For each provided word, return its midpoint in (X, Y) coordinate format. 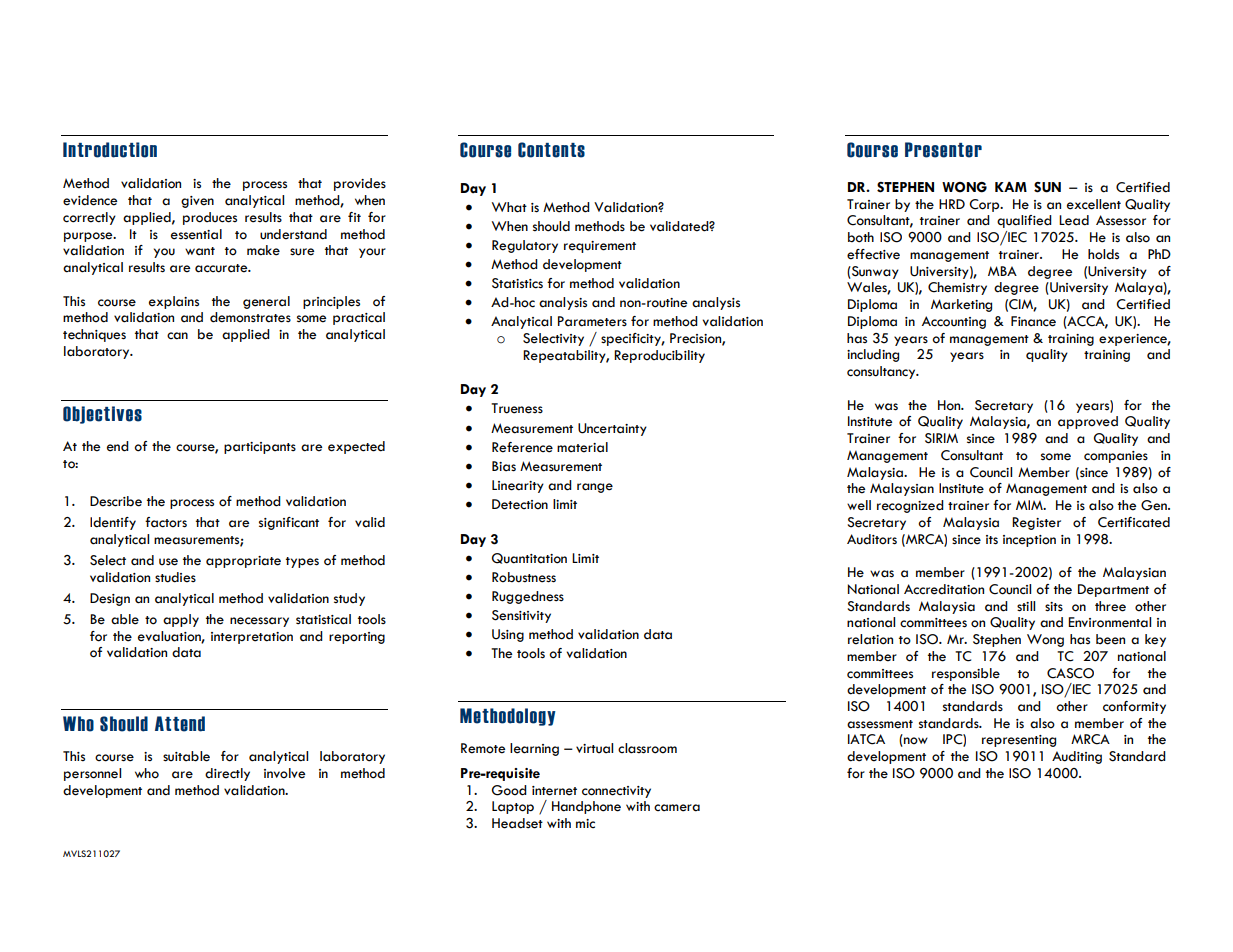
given (197, 202)
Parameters (592, 321)
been (1110, 639)
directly (227, 774)
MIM (1030, 505)
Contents (551, 150)
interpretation (252, 638)
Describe (116, 501)
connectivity (616, 792)
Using (508, 635)
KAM (1011, 187)
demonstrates (250, 317)
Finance (1033, 321)
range (595, 488)
